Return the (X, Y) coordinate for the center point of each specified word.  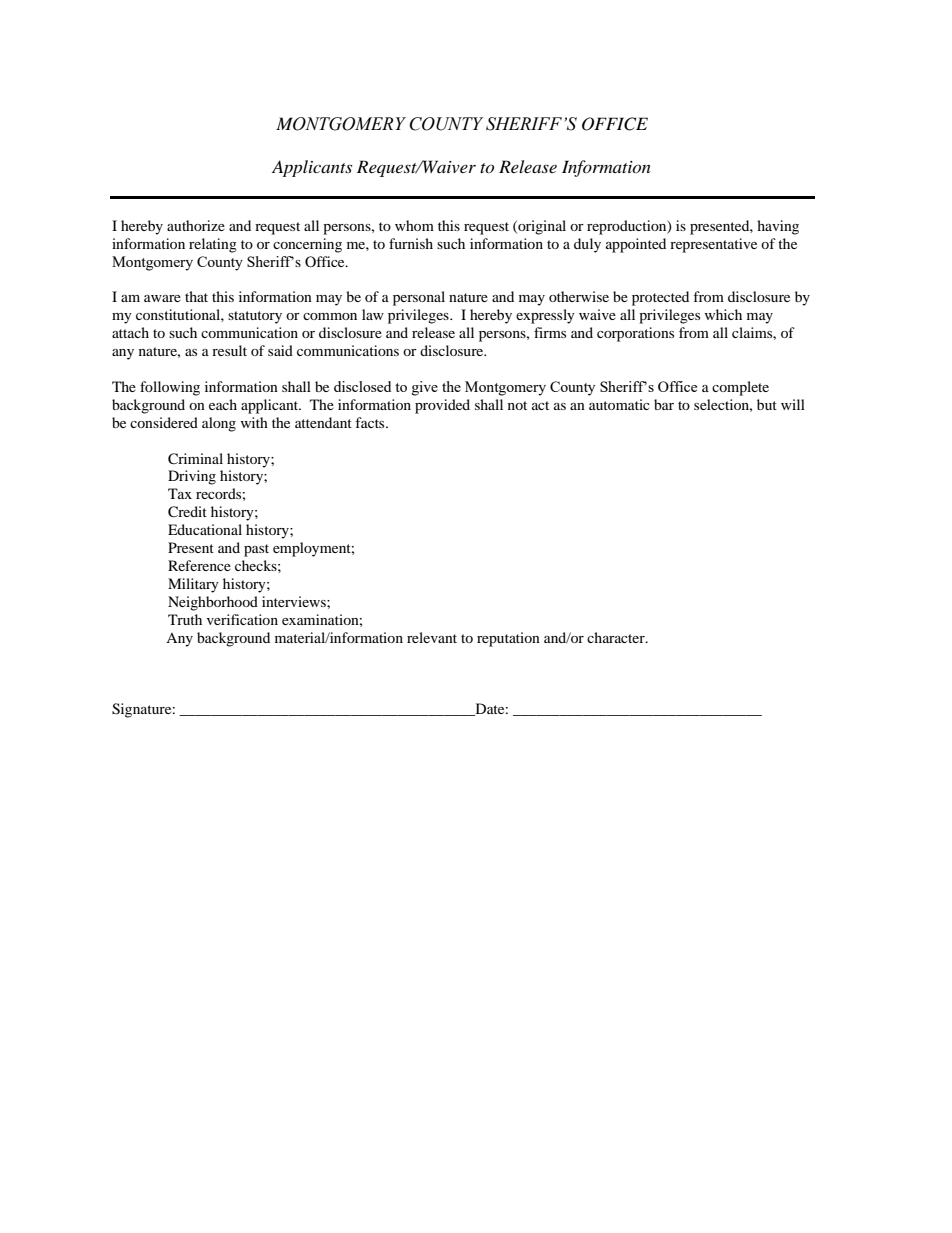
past (256, 550)
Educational (205, 529)
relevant (432, 637)
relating (213, 245)
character (617, 637)
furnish (411, 243)
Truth (185, 619)
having (778, 227)
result (229, 350)
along (219, 424)
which (723, 314)
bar (664, 404)
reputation (508, 639)
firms (550, 332)
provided (442, 406)
